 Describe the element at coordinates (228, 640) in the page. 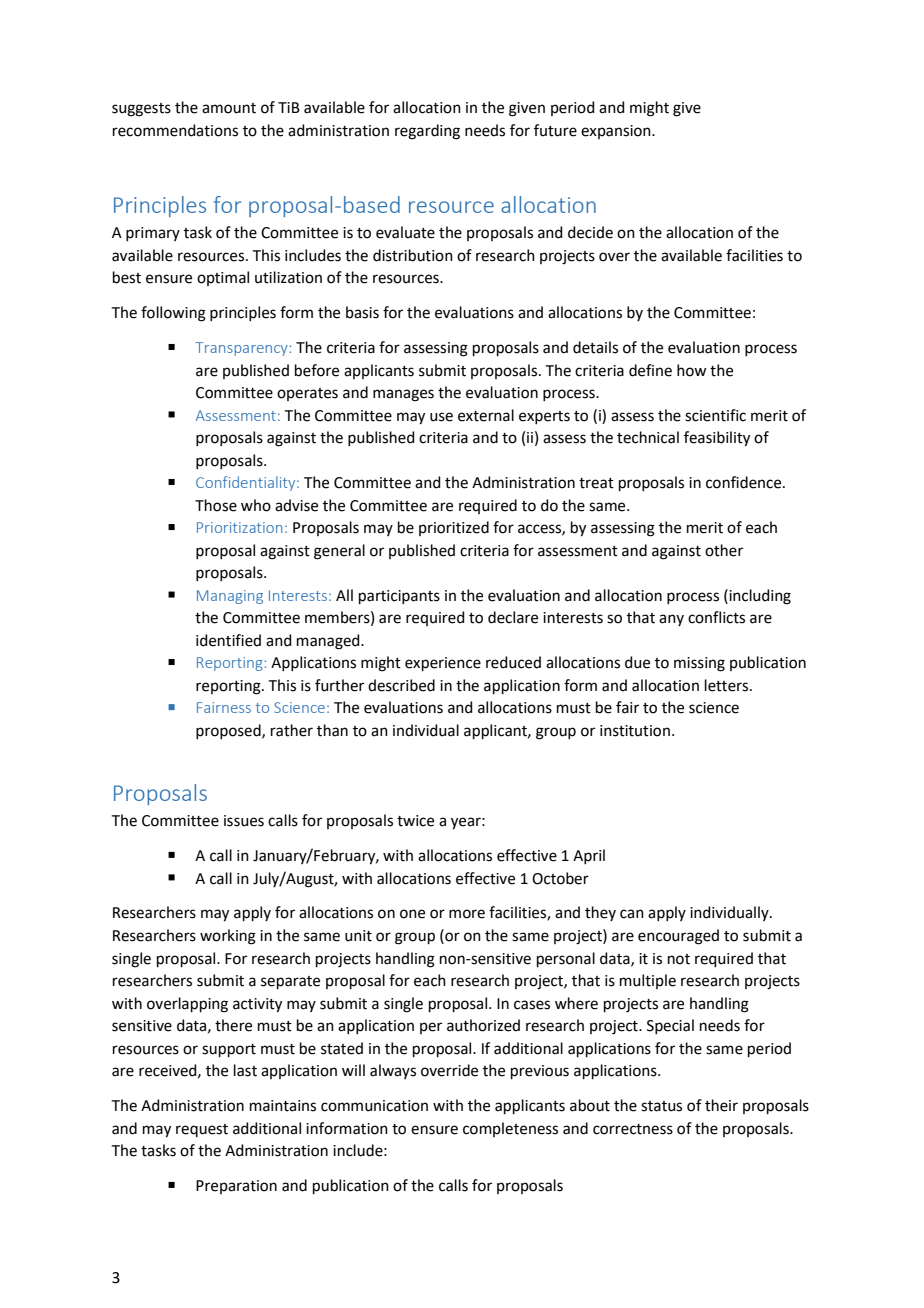

I see `identified` at that location.
